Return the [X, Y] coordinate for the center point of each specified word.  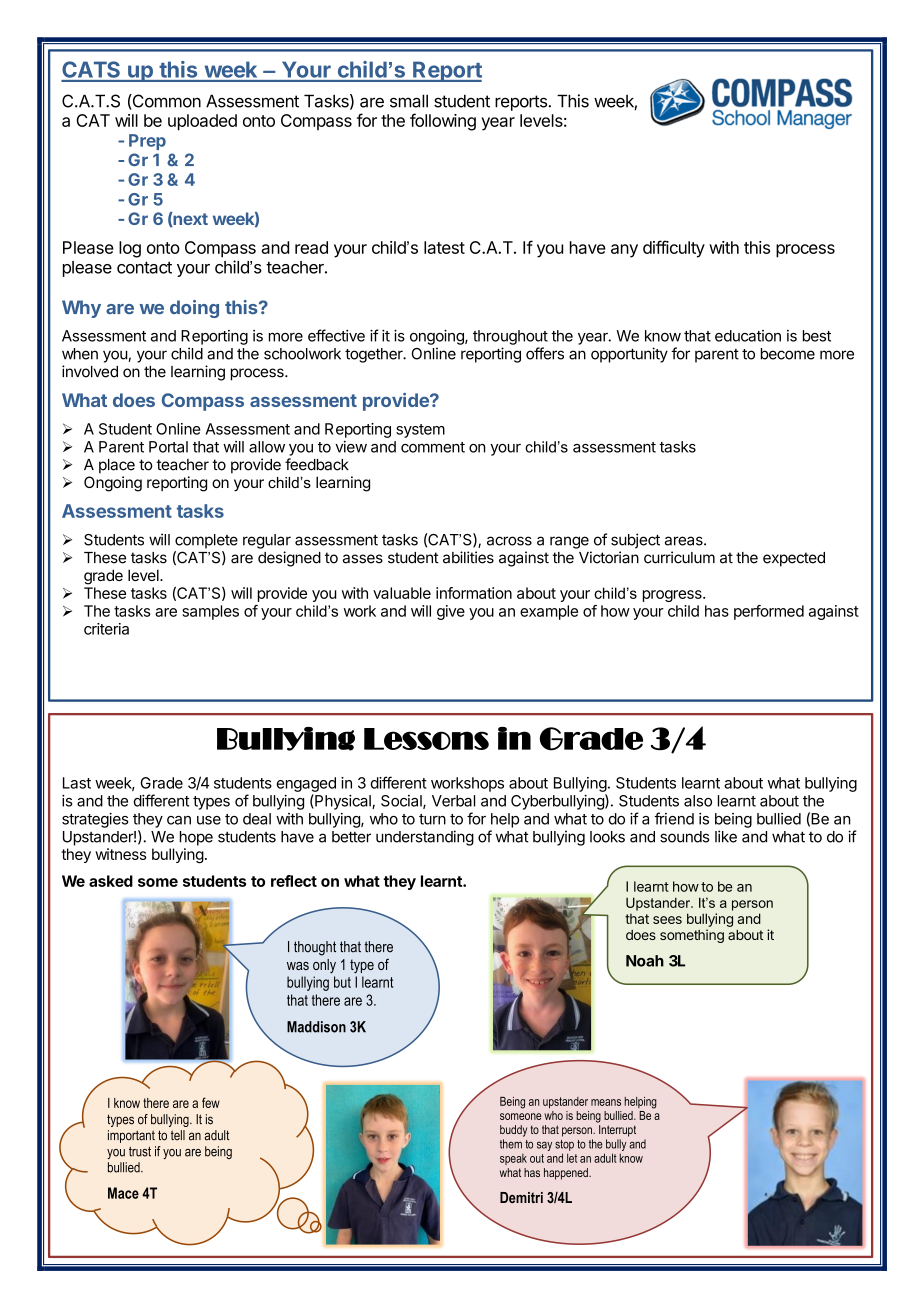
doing [194, 309]
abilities [468, 557]
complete [206, 541]
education [748, 336]
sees [667, 920]
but [342, 982]
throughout [510, 337]
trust [140, 1152]
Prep [147, 142]
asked [111, 881]
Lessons [426, 739]
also [698, 801]
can [179, 820]
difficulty [674, 249]
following [443, 122]
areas [685, 541]
